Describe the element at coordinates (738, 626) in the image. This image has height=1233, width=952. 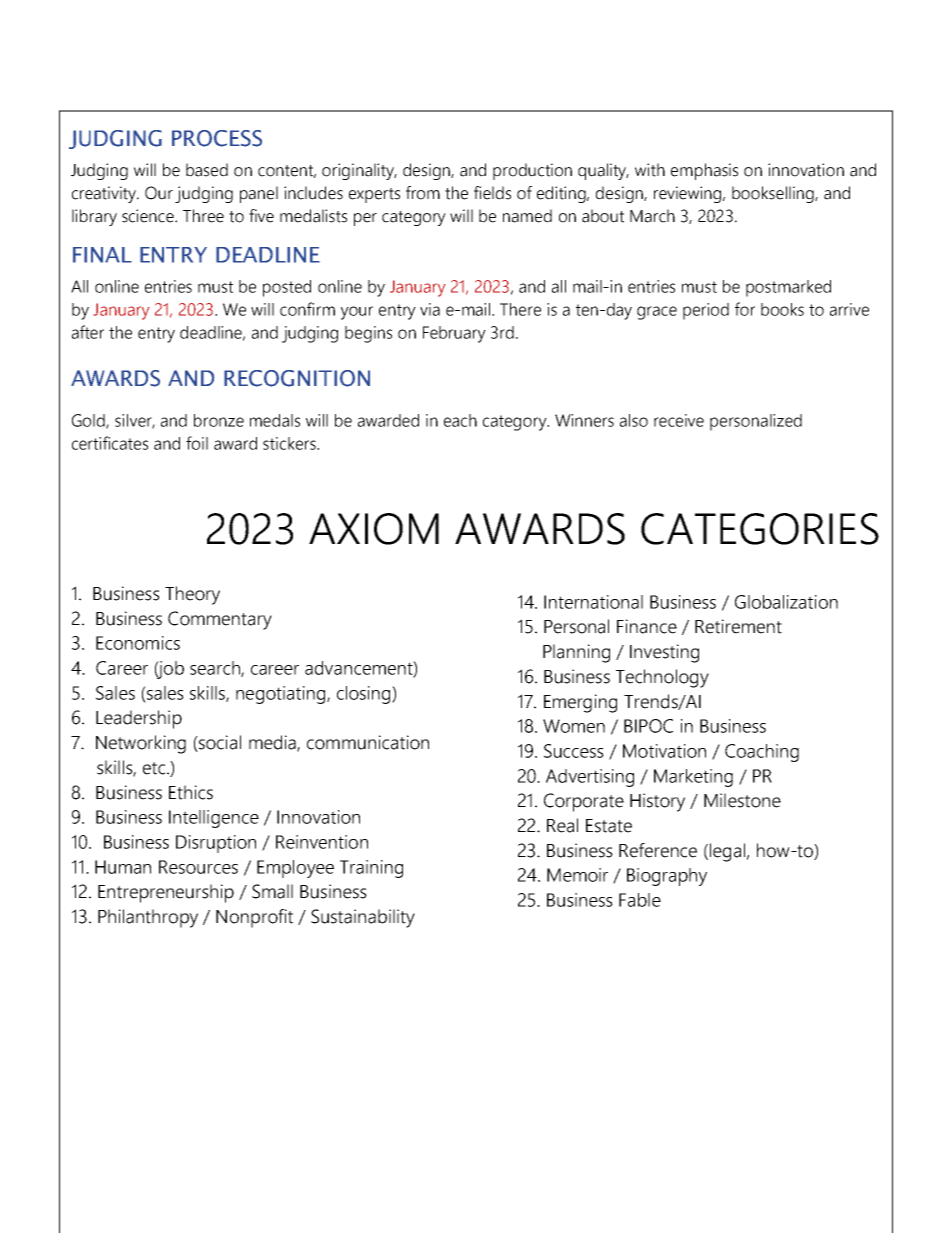
I see `Retirement` at that location.
